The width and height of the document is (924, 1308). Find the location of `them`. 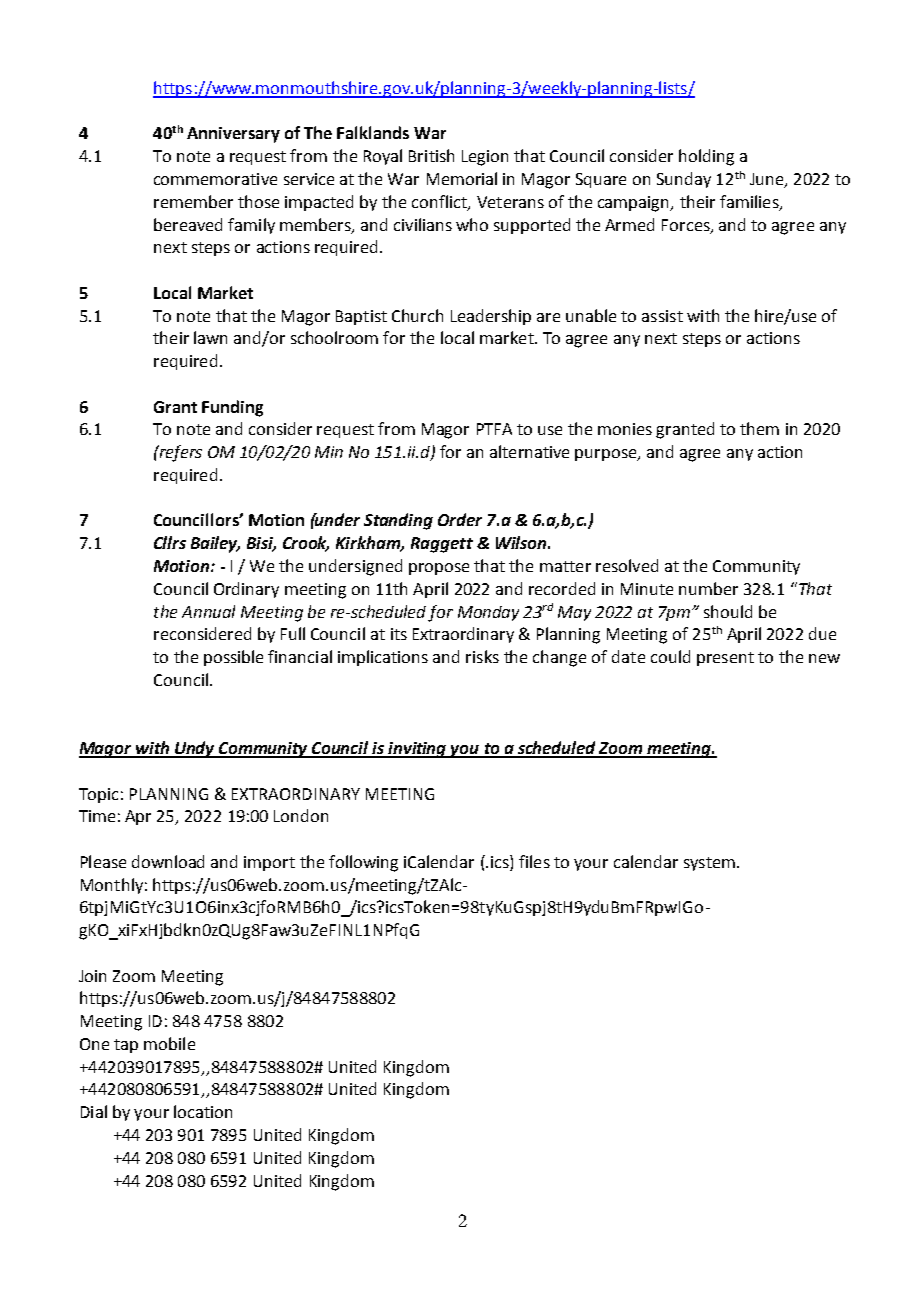

them is located at coordinates (759, 428).
